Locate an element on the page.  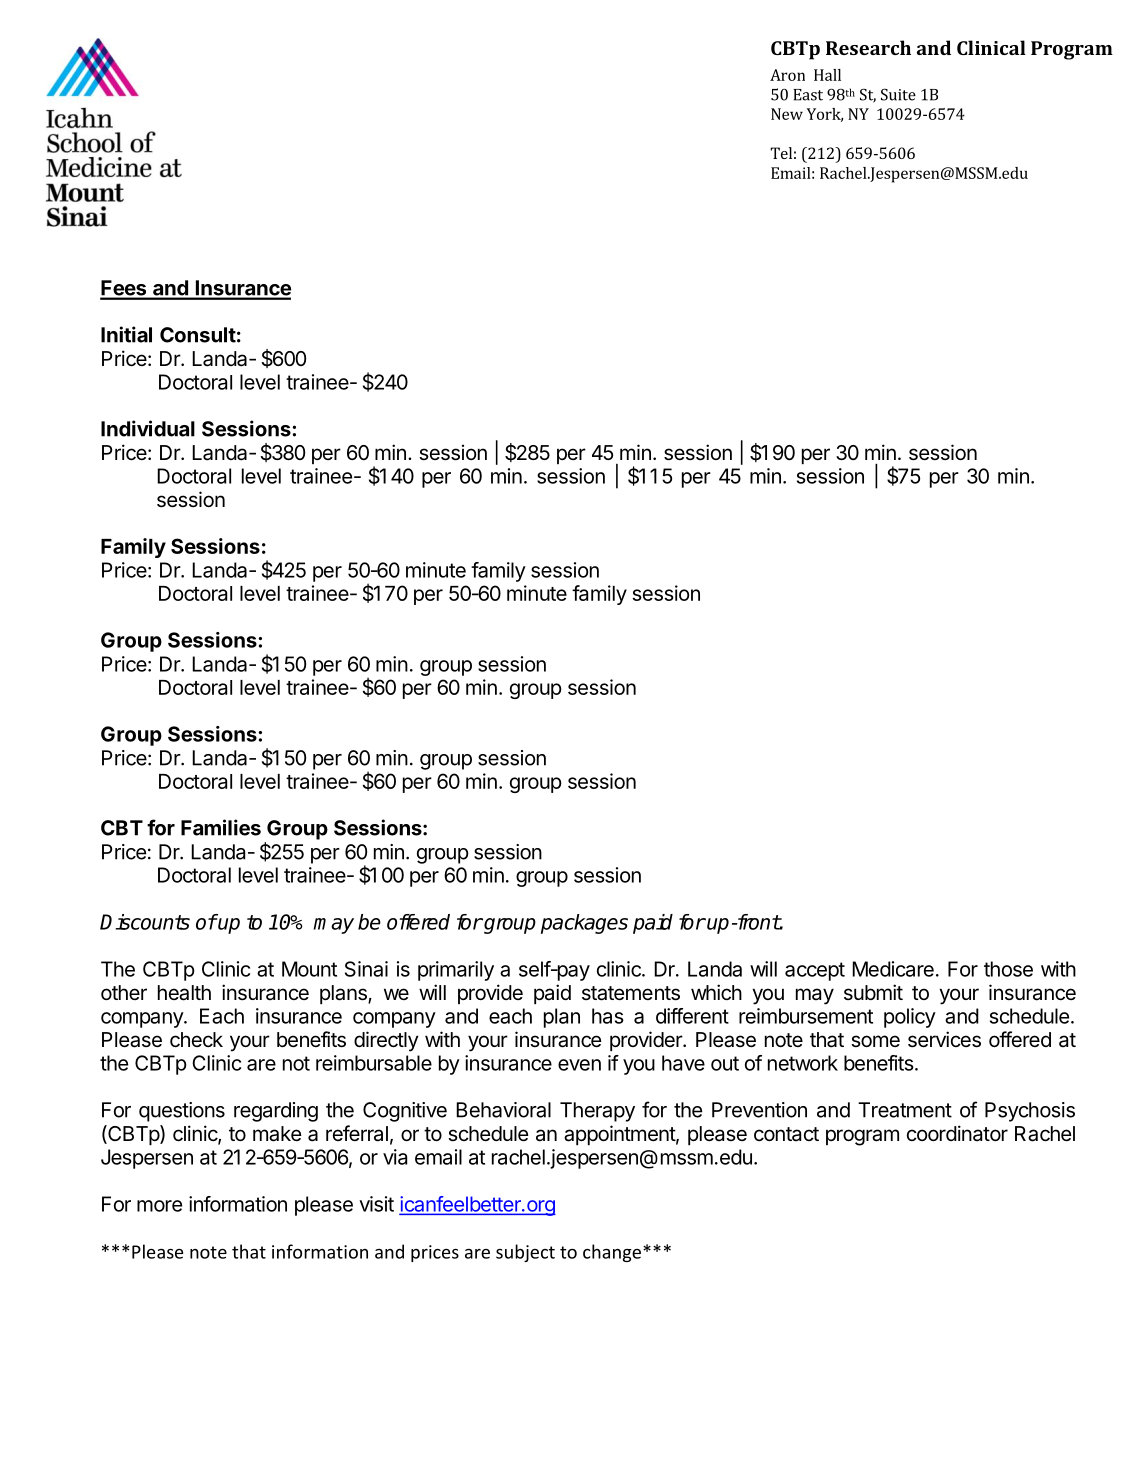
more is located at coordinates (159, 1206).
